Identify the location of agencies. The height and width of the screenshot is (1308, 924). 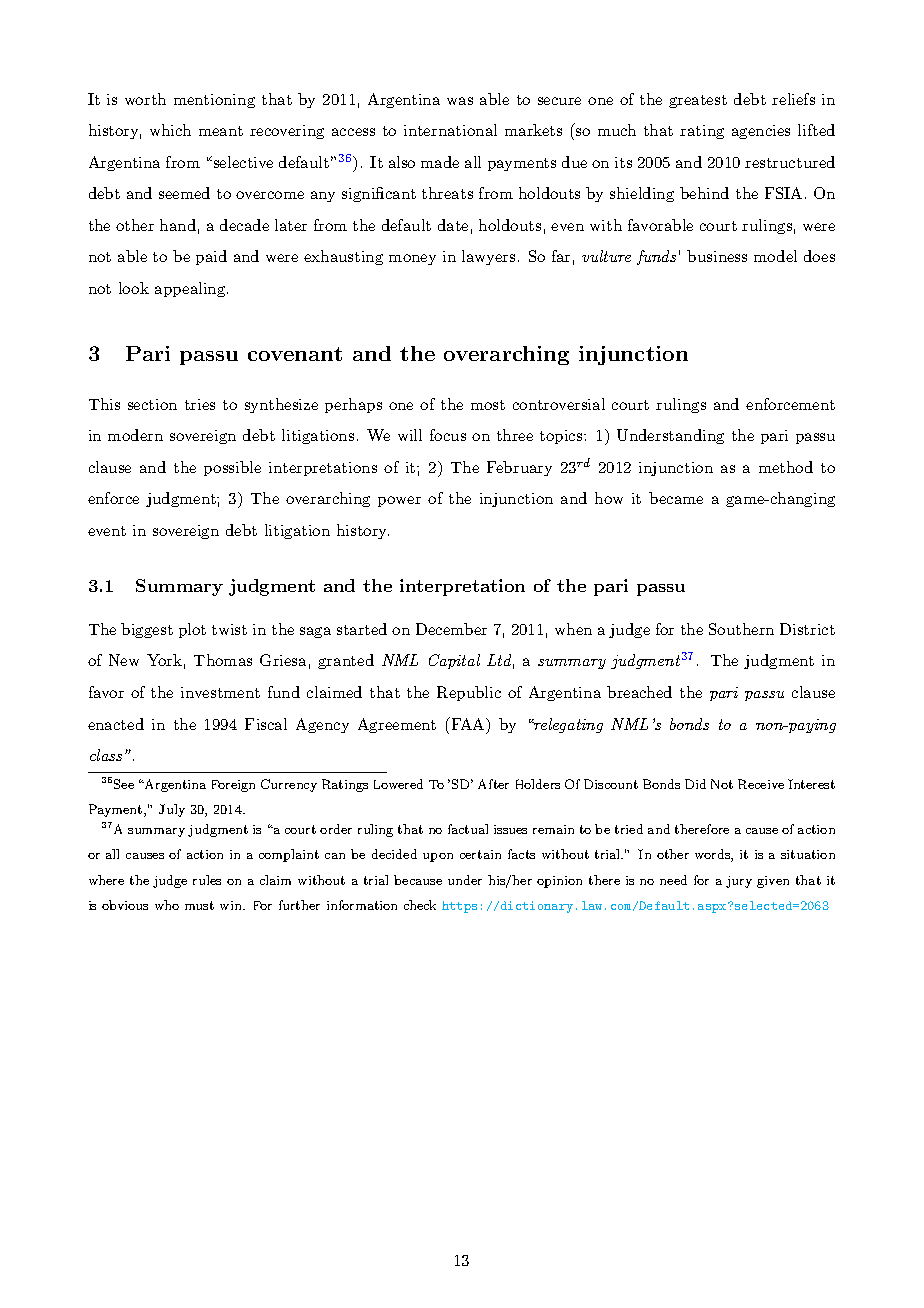
(761, 132).
